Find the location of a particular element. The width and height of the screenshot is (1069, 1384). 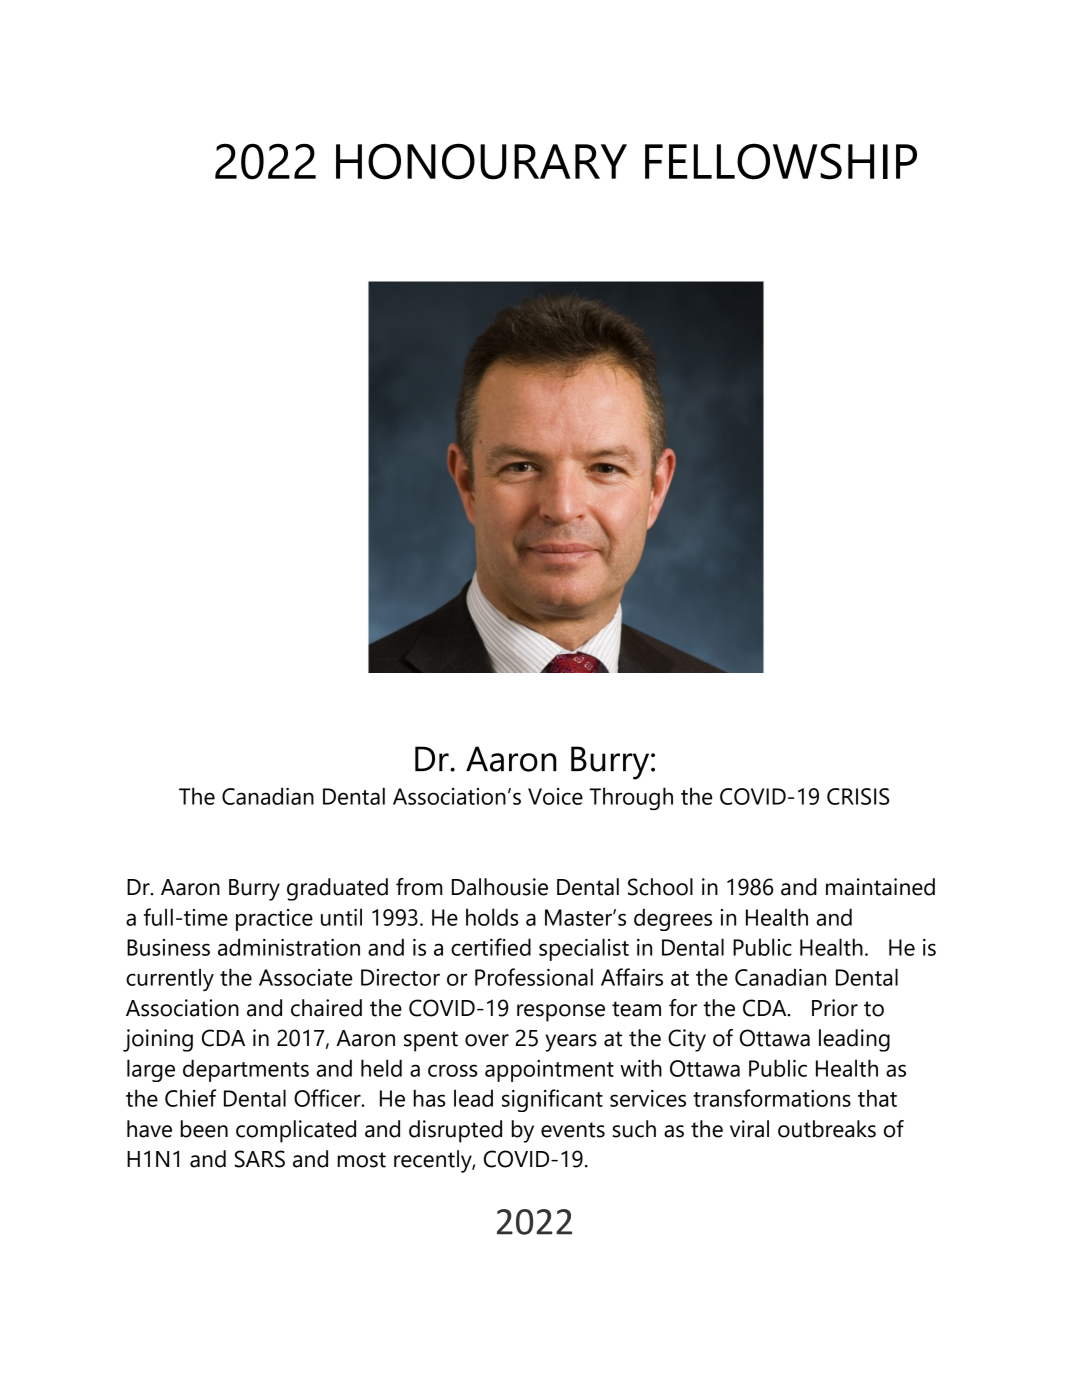

FELLOWSHIP is located at coordinates (781, 161).
